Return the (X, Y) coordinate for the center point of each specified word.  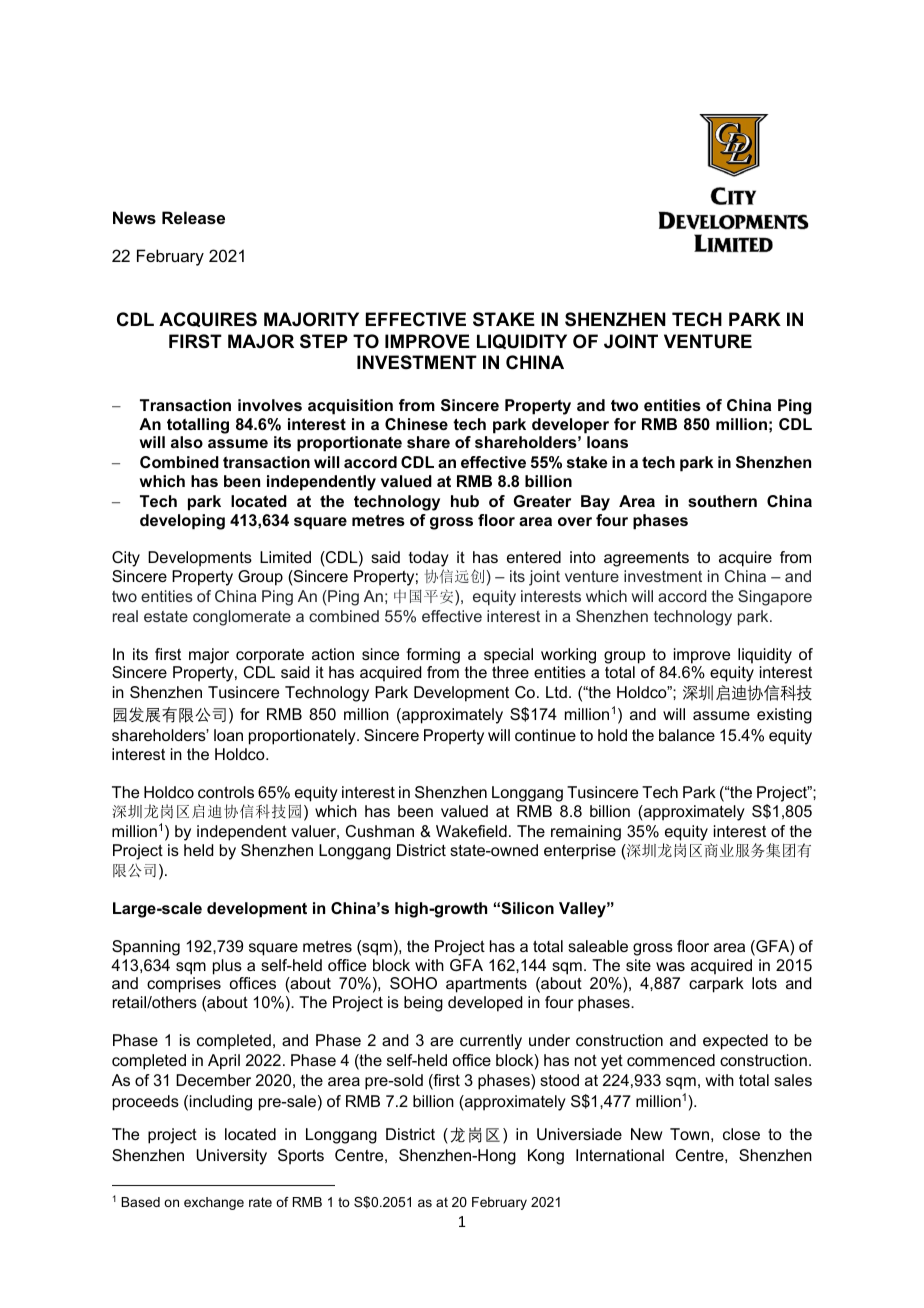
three (510, 672)
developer (570, 426)
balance (687, 735)
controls (226, 792)
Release (193, 217)
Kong (546, 1157)
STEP (324, 341)
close (741, 1134)
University (231, 1157)
